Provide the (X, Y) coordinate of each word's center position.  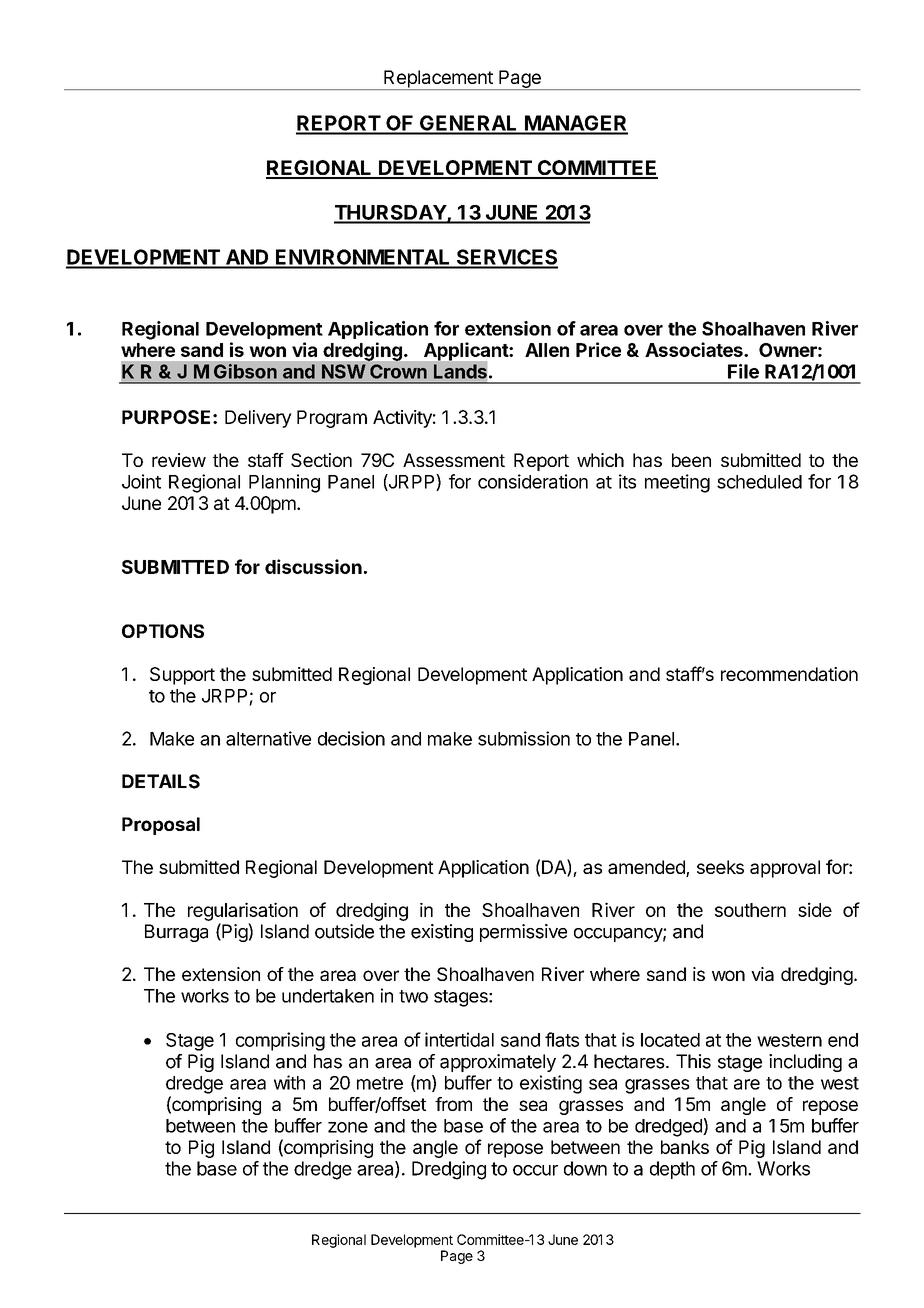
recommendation (789, 674)
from (453, 1104)
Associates (695, 349)
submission (524, 738)
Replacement (438, 80)
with (289, 1082)
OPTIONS (163, 631)
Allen (547, 350)
